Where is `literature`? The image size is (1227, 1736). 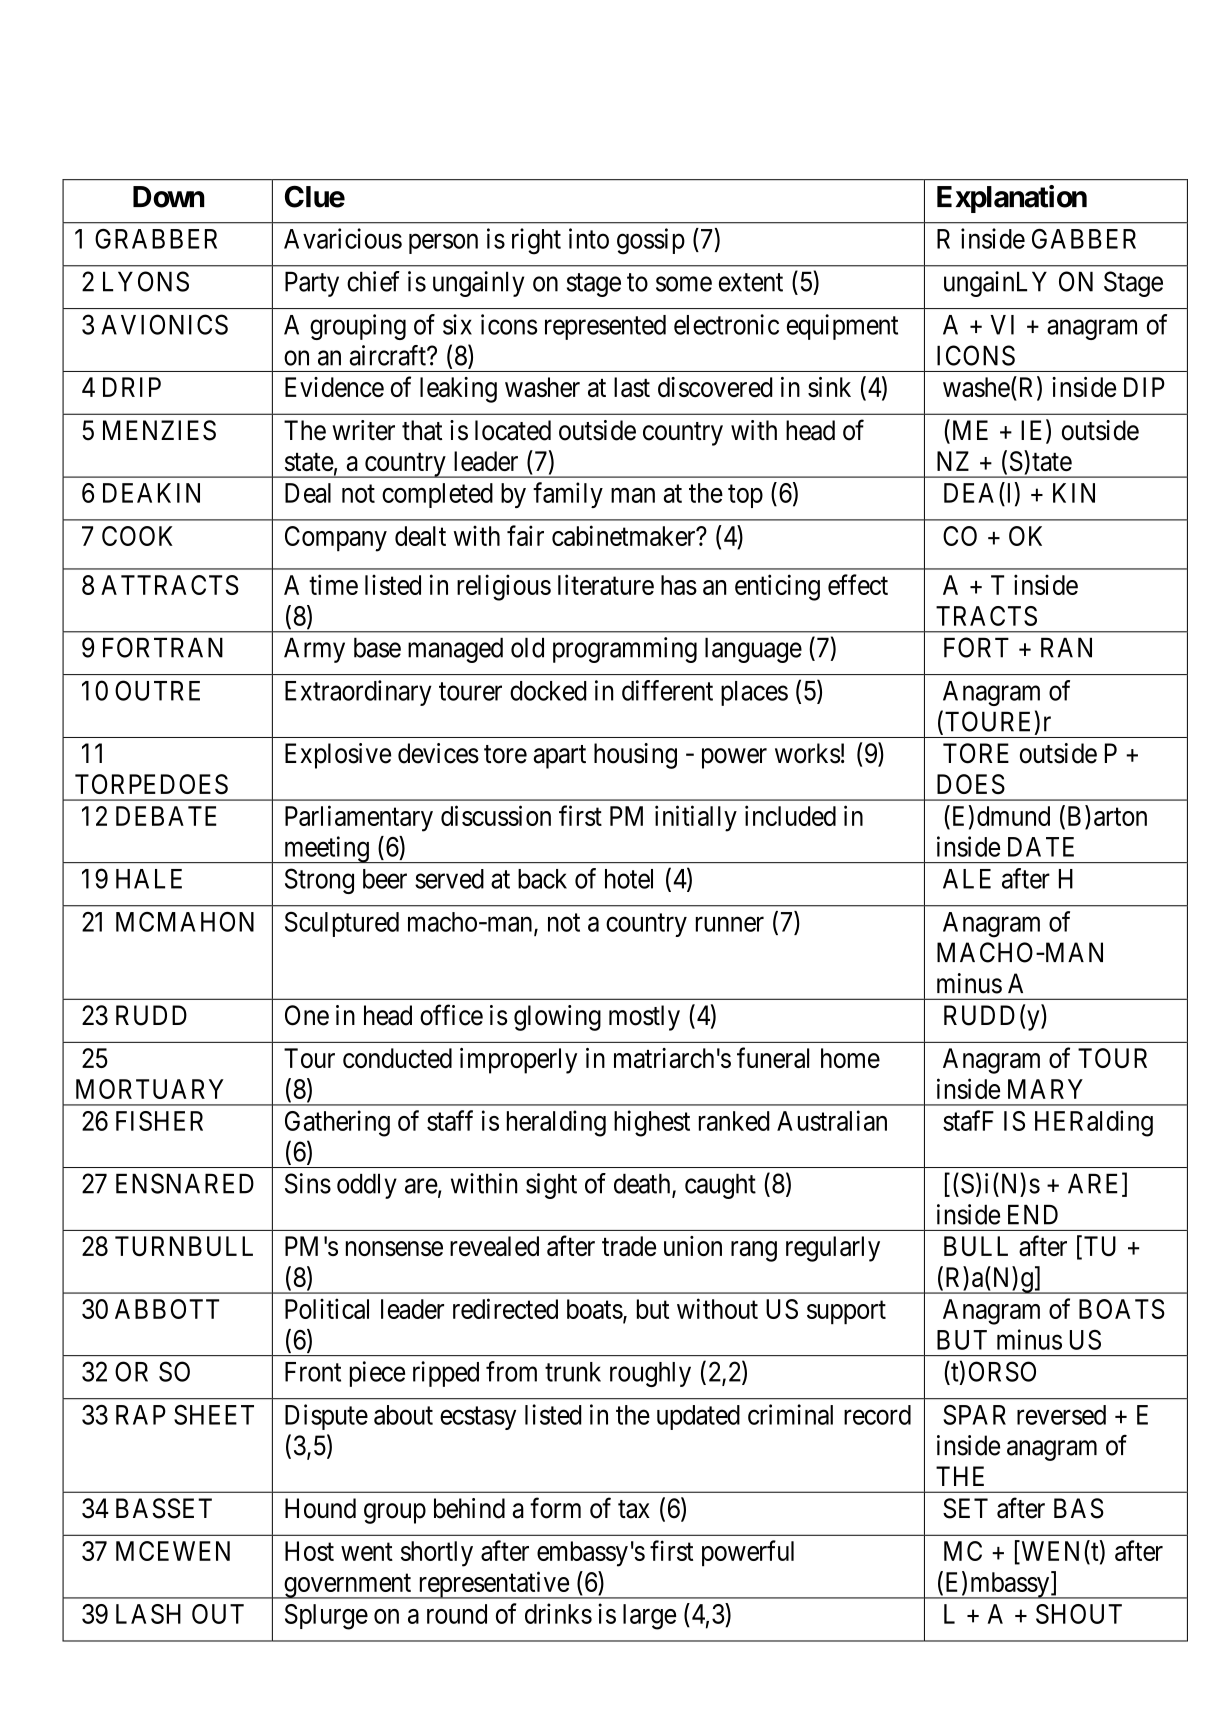 literature is located at coordinates (606, 584).
